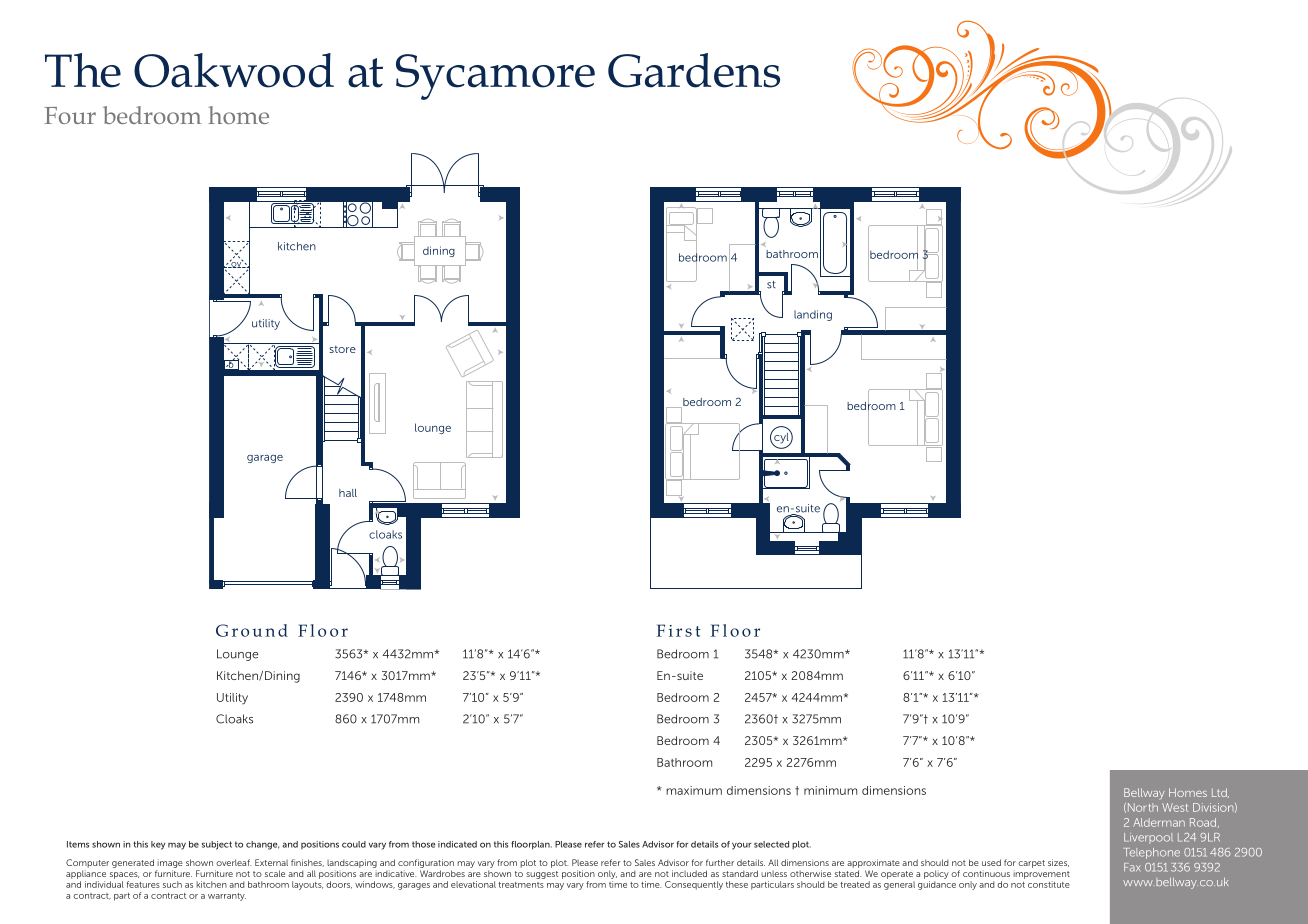  What do you see at coordinates (342, 349) in the image?
I see `store` at bounding box center [342, 349].
